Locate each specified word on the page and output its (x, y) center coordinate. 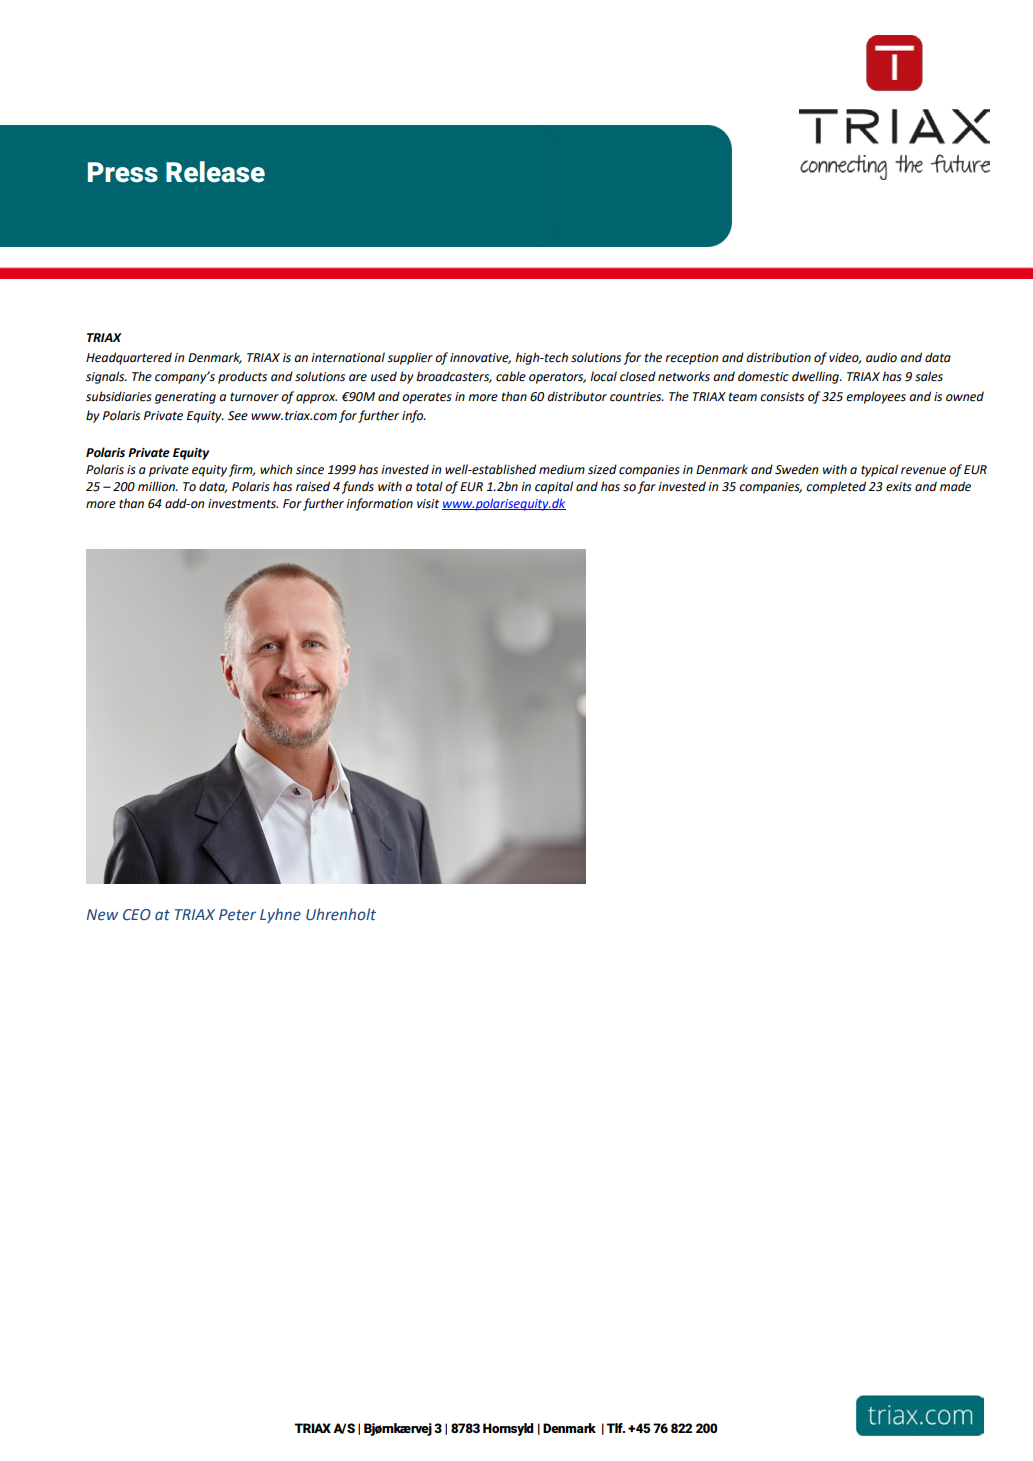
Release (215, 172)
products (242, 377)
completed (836, 487)
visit (428, 504)
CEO (137, 914)
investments (243, 504)
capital (554, 487)
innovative (480, 358)
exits (899, 487)
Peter (237, 914)
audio (881, 357)
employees (876, 397)
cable (511, 376)
